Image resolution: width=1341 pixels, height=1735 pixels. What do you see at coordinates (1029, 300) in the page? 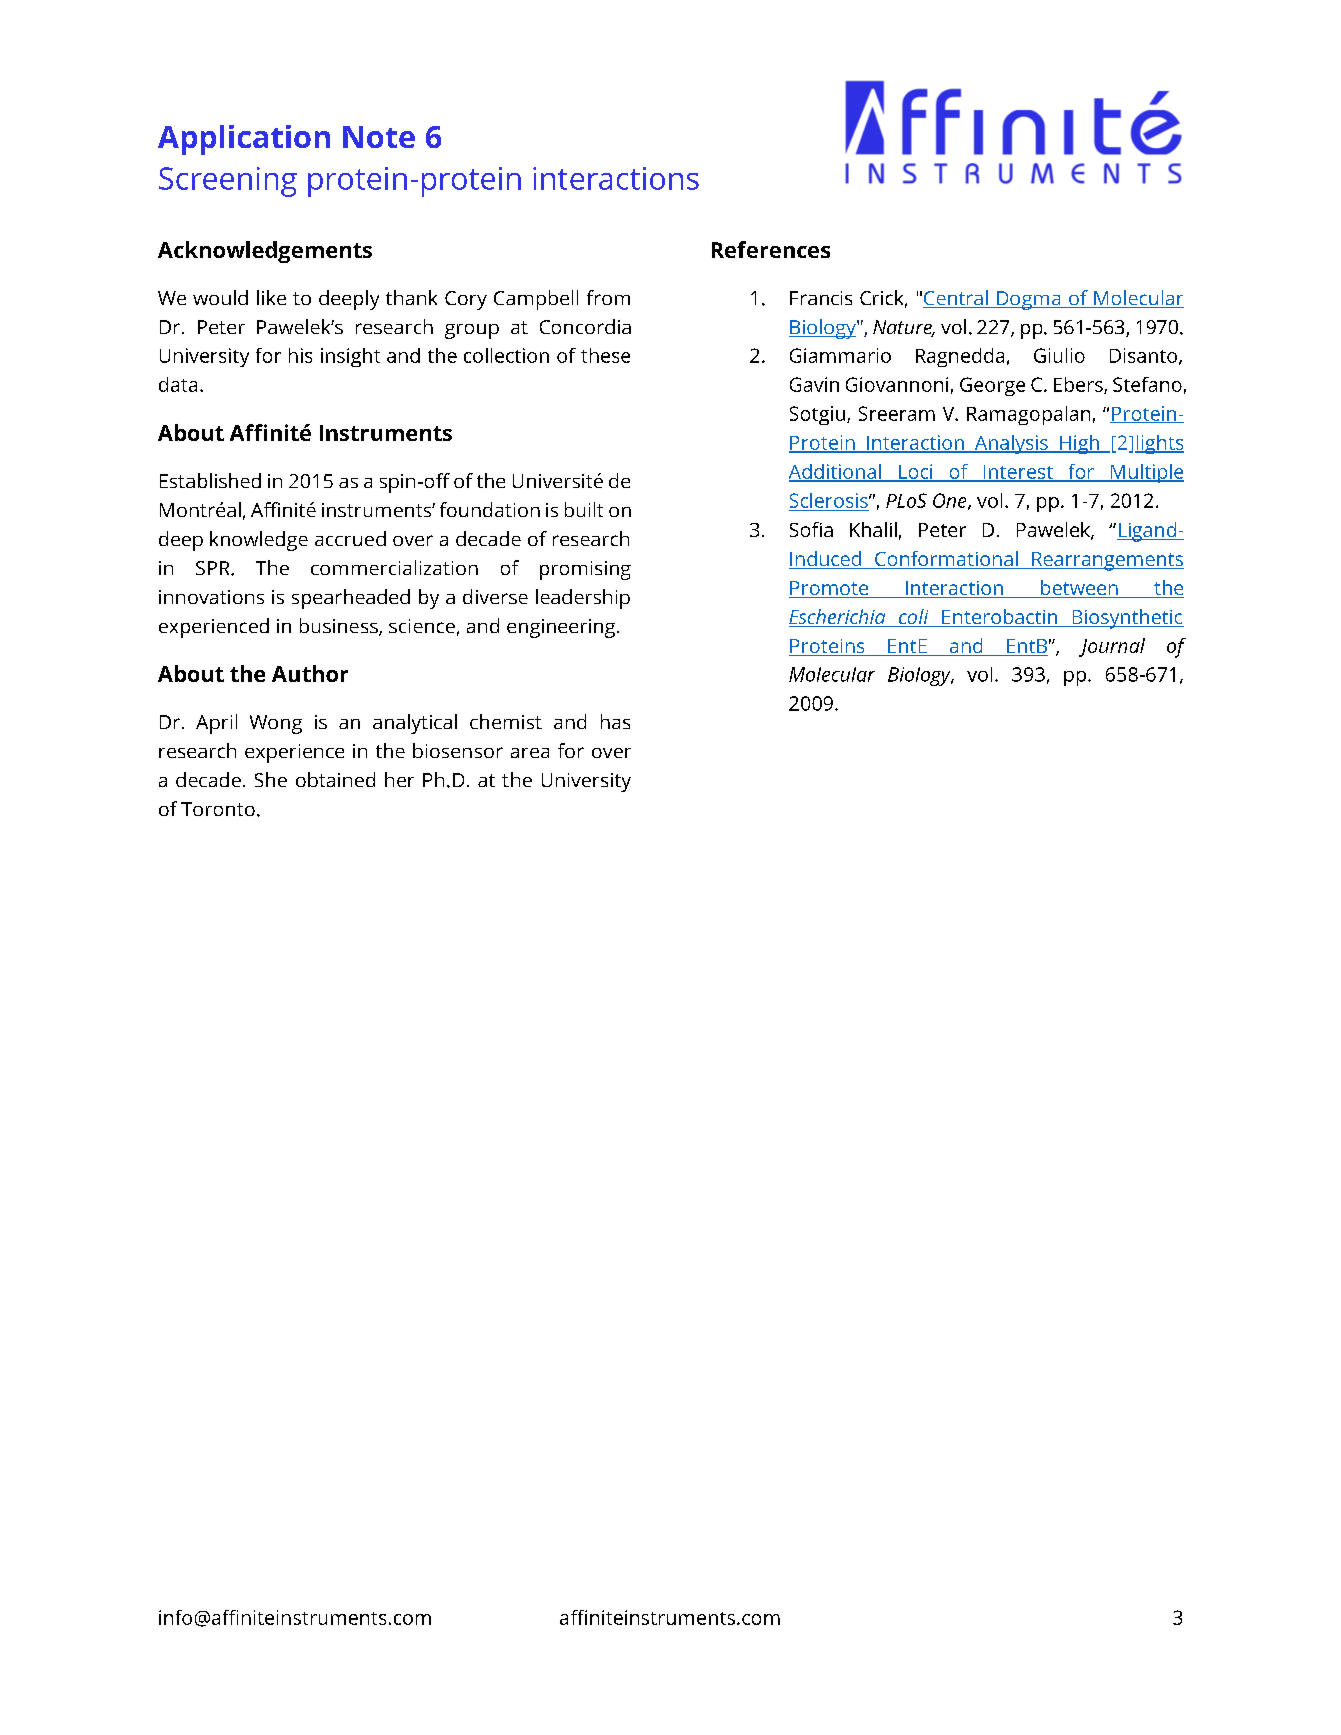
I see `Dogma` at bounding box center [1029, 300].
